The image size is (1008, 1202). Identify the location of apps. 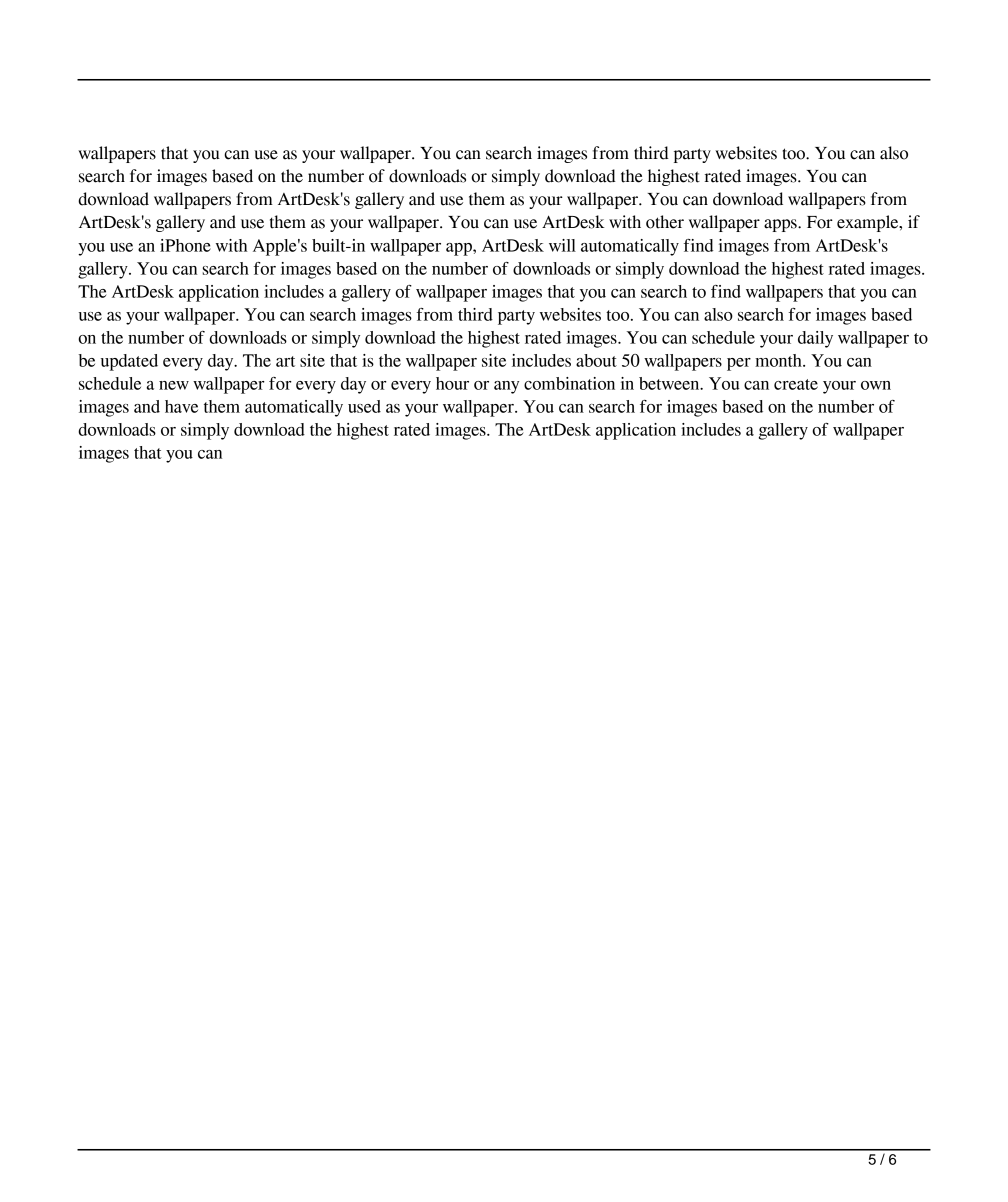
(781, 225).
